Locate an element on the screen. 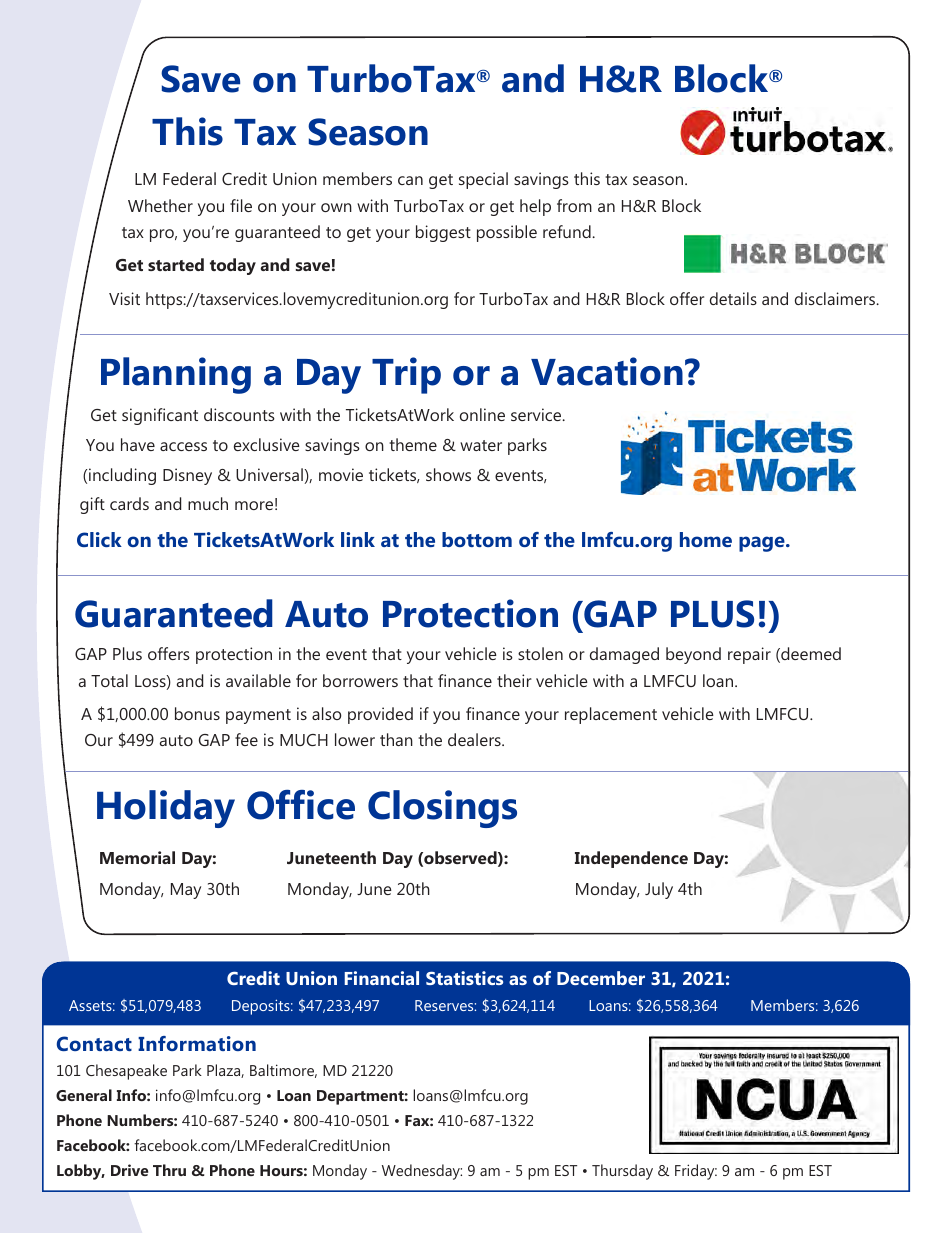 The image size is (952, 1233). Thursday is located at coordinates (622, 1172).
